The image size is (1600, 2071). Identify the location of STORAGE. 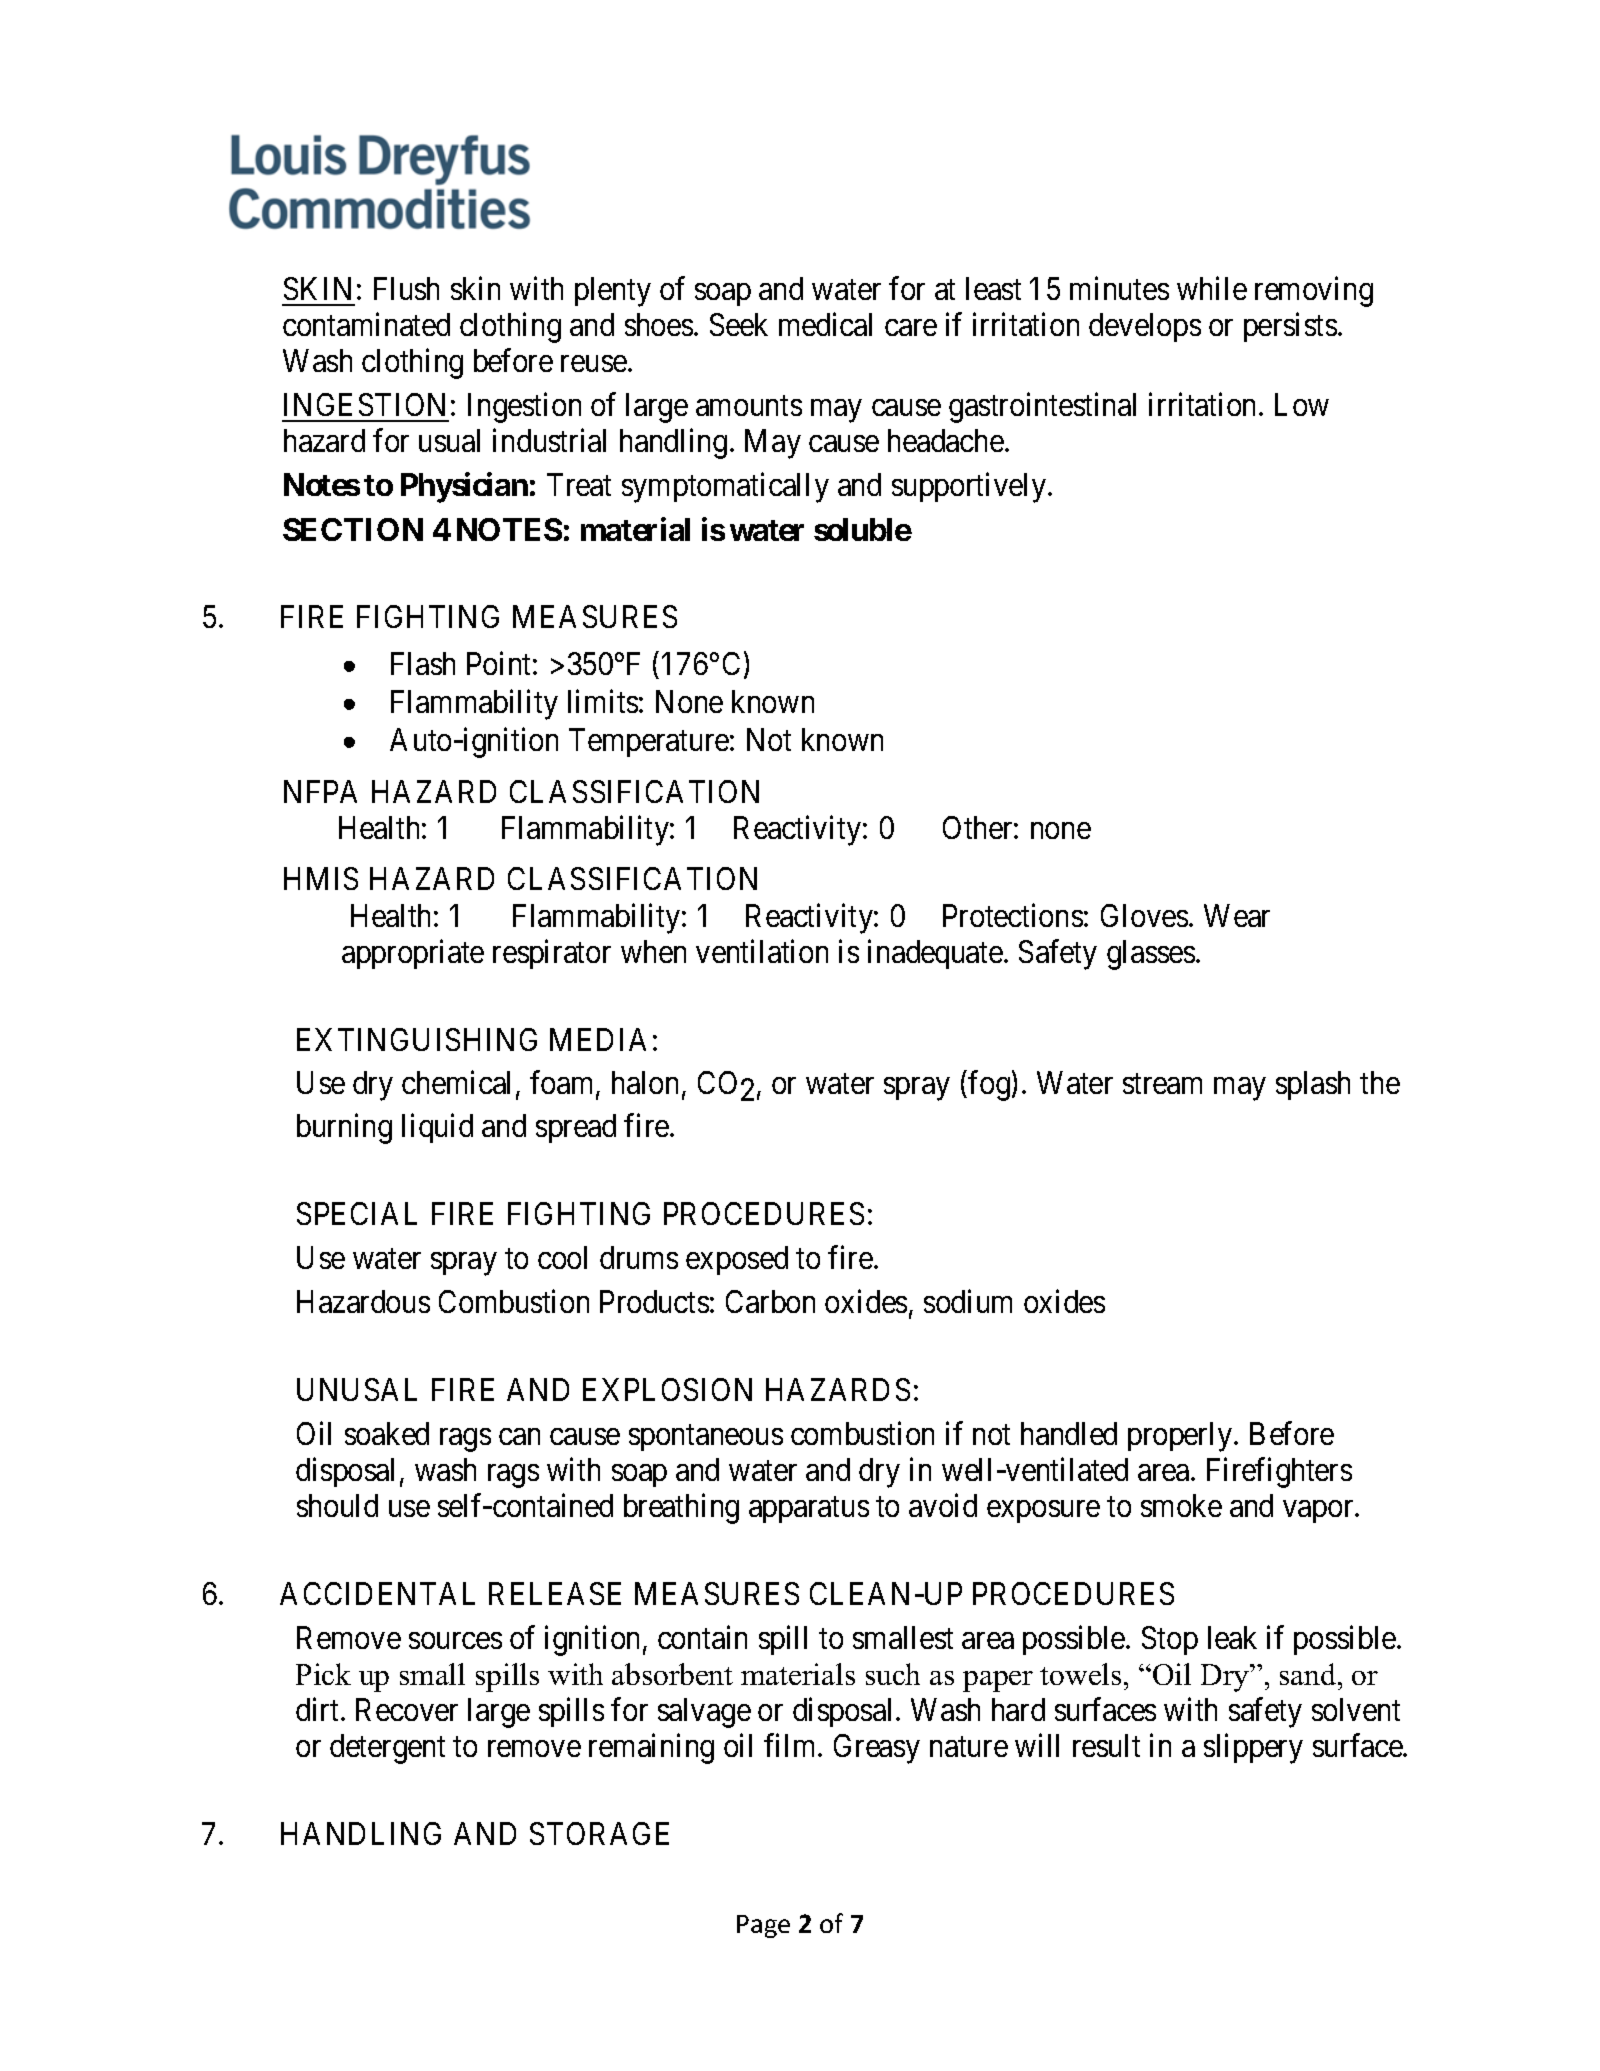
(599, 1833).
